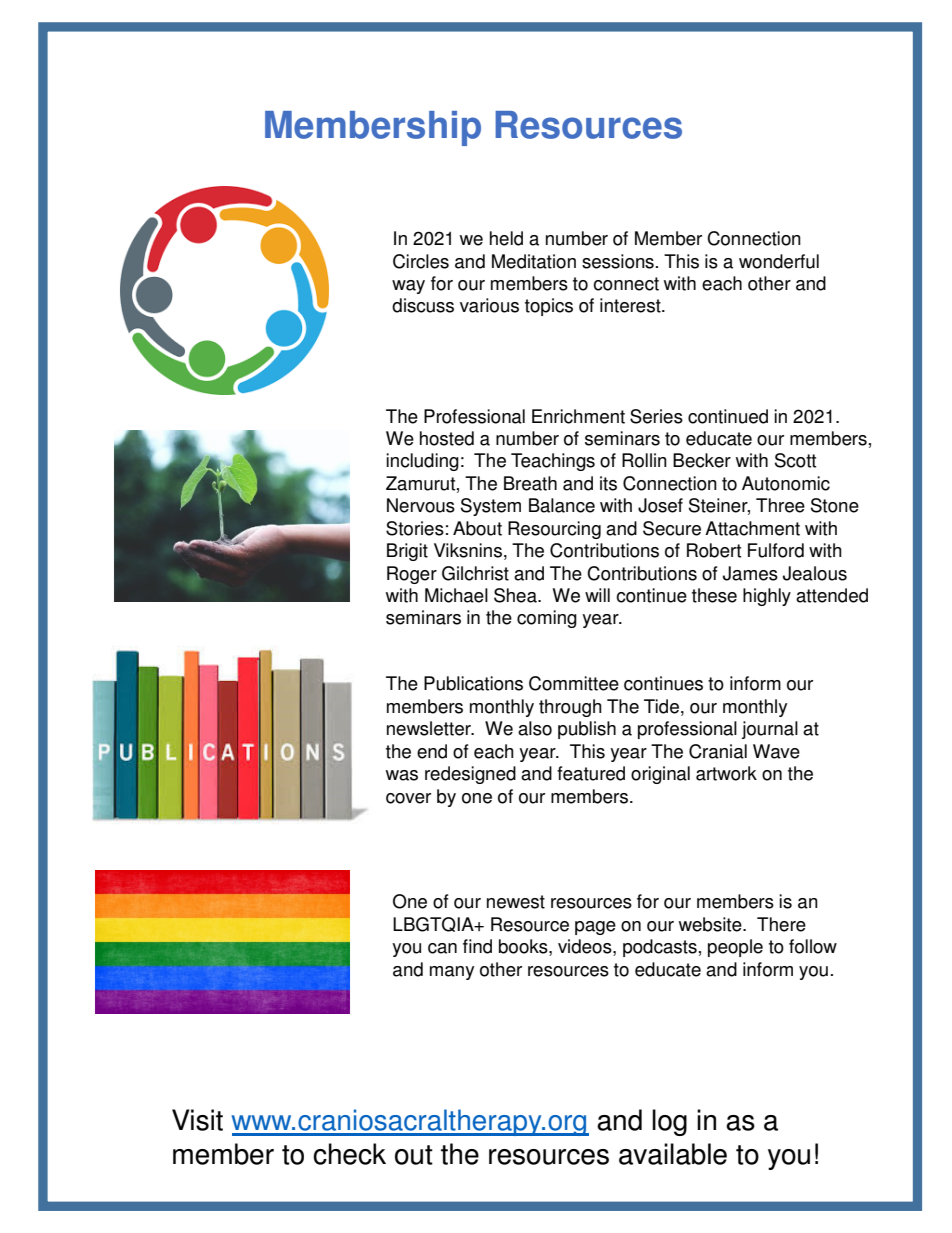  What do you see at coordinates (669, 1122) in the screenshot?
I see `log` at bounding box center [669, 1122].
